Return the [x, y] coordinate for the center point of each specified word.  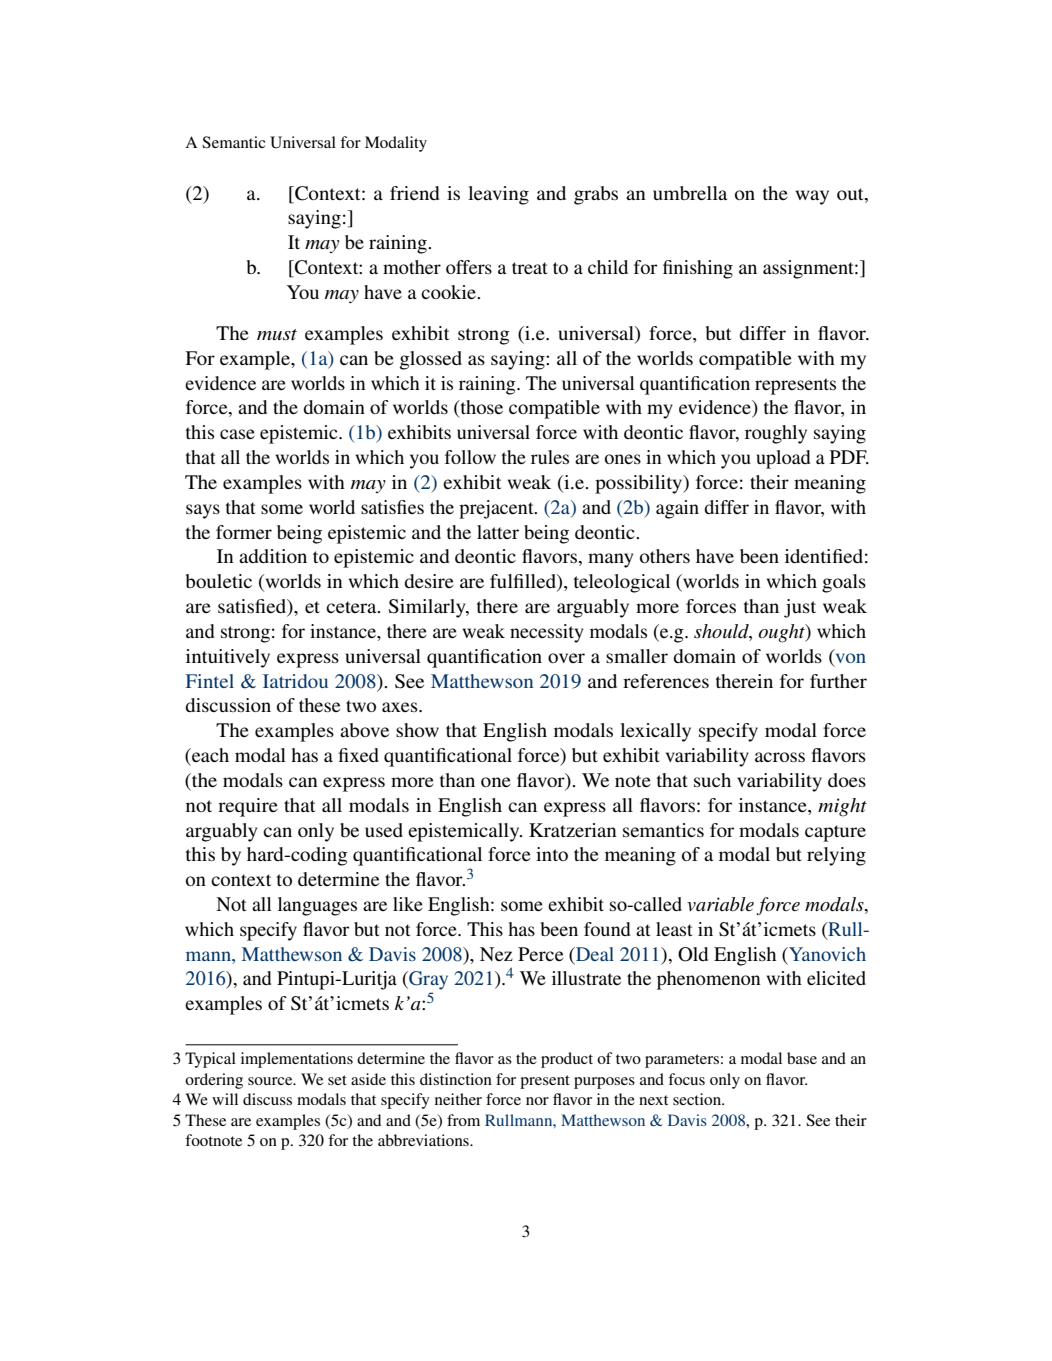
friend [415, 193]
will [225, 1099]
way [812, 197]
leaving [498, 195]
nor [537, 1101]
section [698, 1099]
